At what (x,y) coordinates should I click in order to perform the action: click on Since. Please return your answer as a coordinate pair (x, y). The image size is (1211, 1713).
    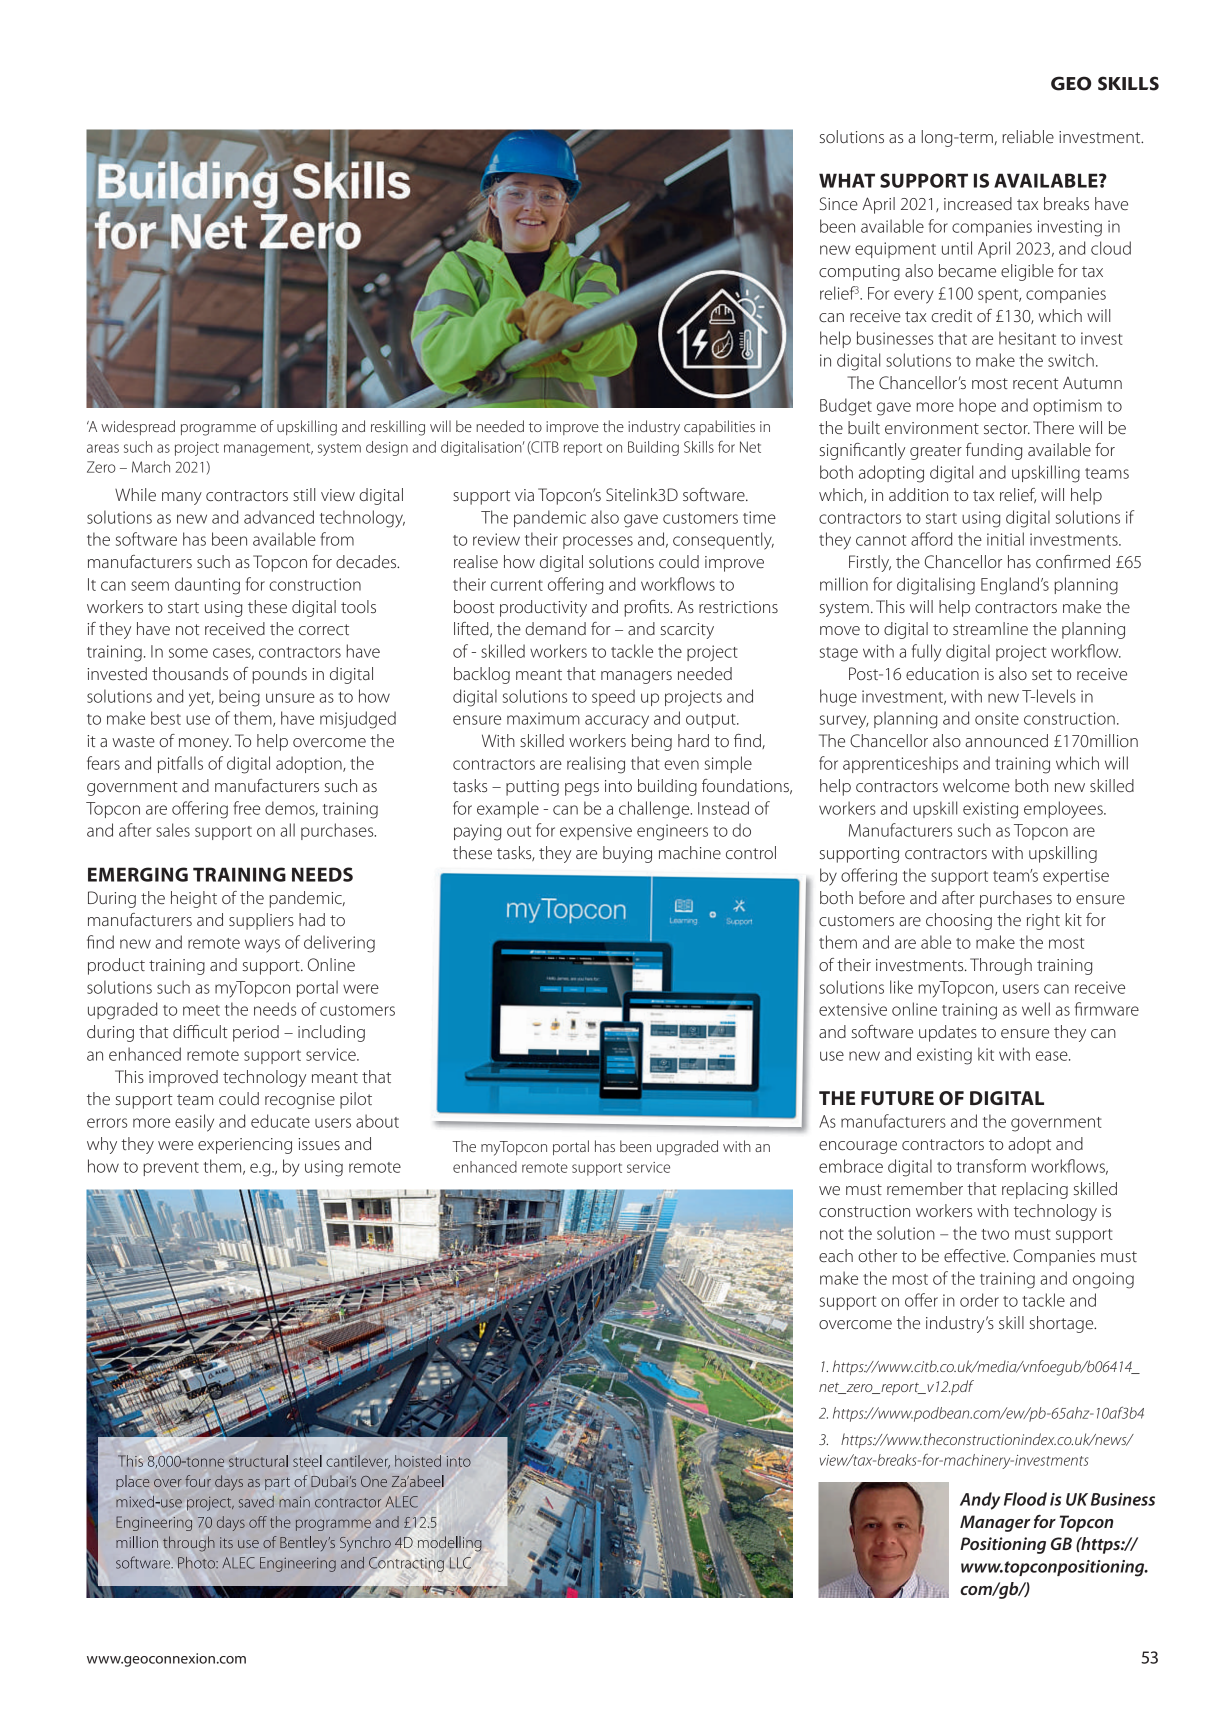
    Looking at the image, I should click on (839, 203).
